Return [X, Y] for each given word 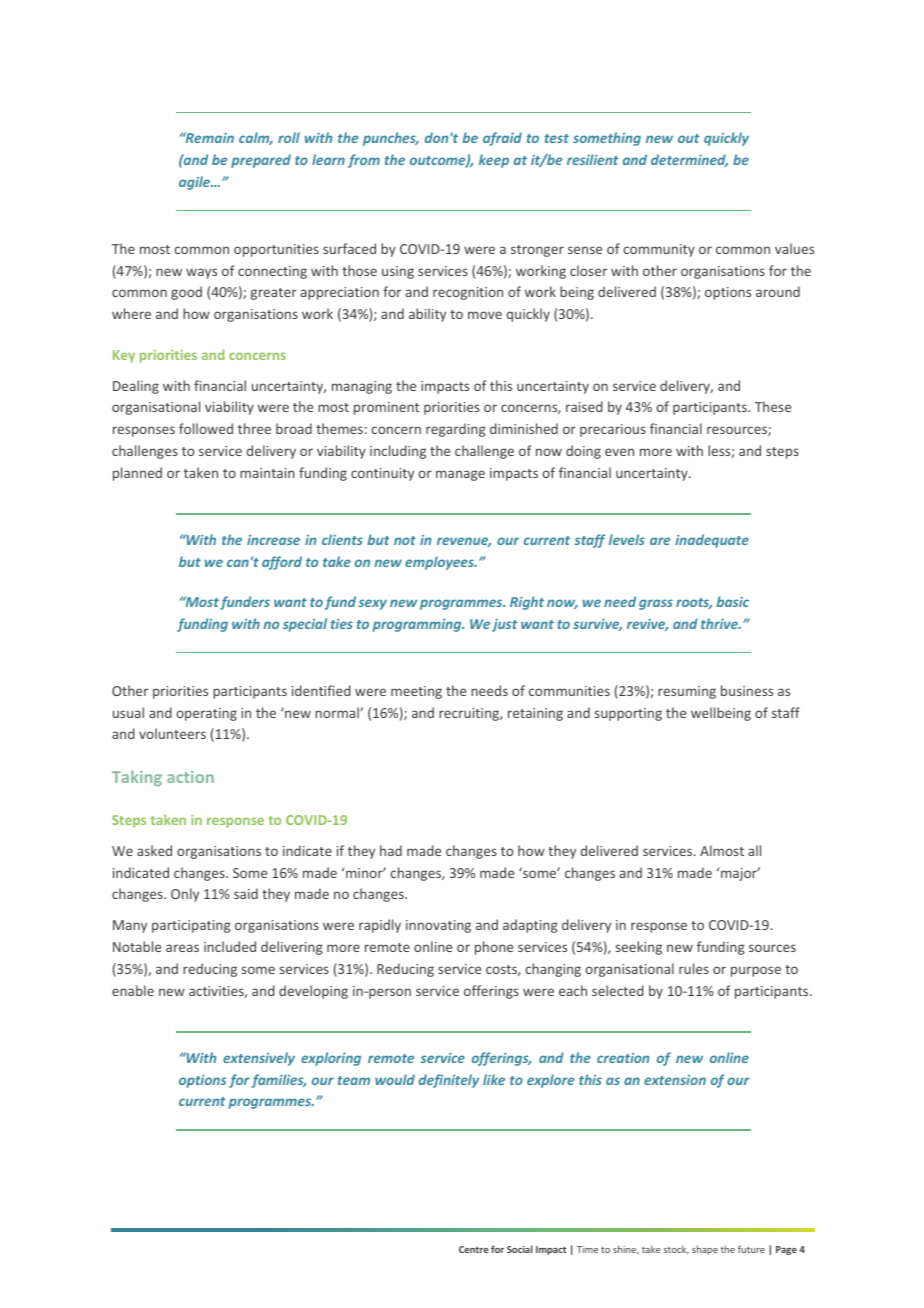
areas [182, 948]
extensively [259, 1059]
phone [494, 948]
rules [694, 968]
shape [705, 1250]
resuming [687, 692]
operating [206, 714]
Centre [473, 1249]
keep [494, 161]
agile [196, 183]
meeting [416, 692]
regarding [456, 430]
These [773, 406]
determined [689, 160]
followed [206, 428]
